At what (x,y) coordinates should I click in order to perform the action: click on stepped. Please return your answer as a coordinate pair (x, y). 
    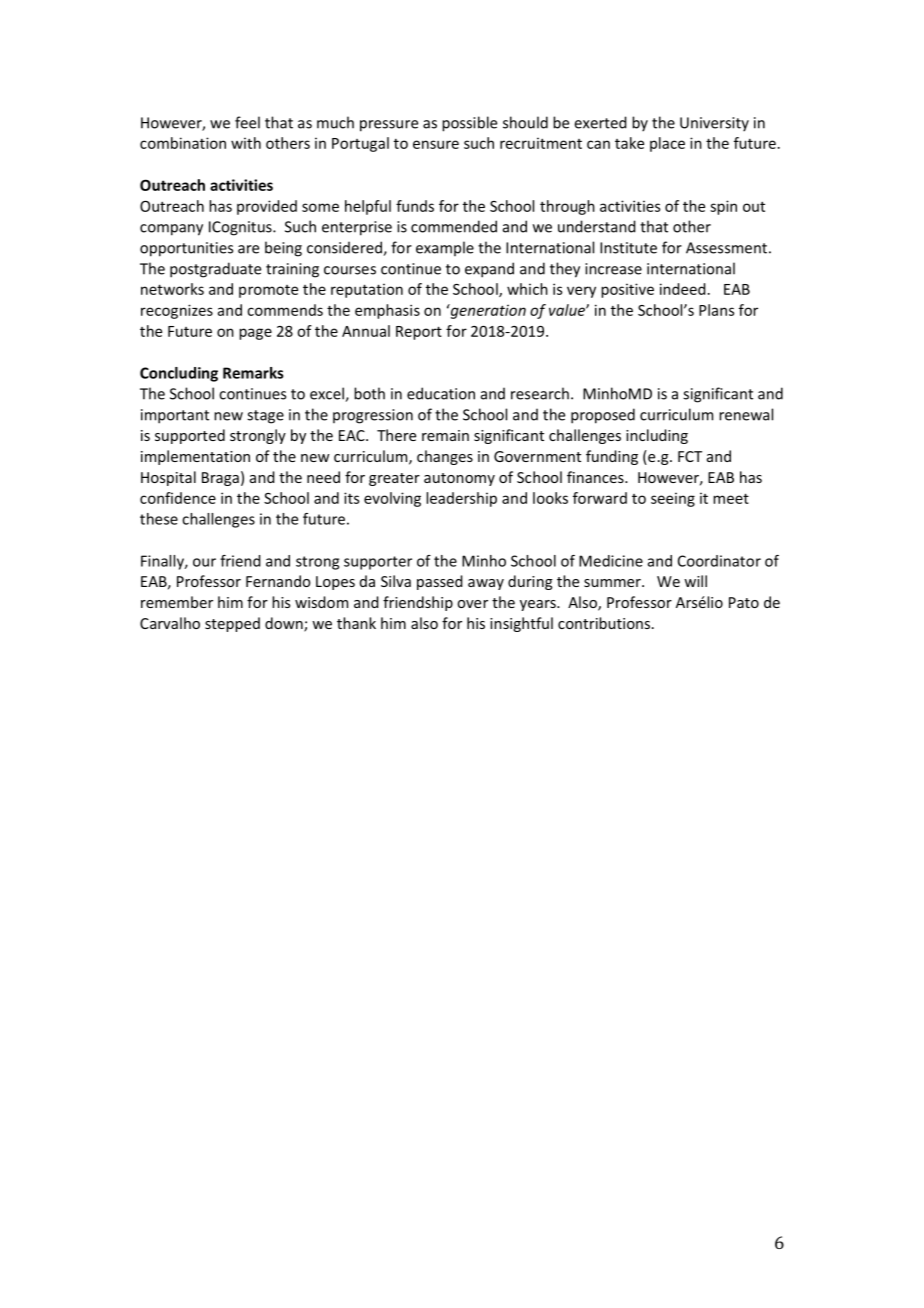
    Looking at the image, I should click on (232, 624).
